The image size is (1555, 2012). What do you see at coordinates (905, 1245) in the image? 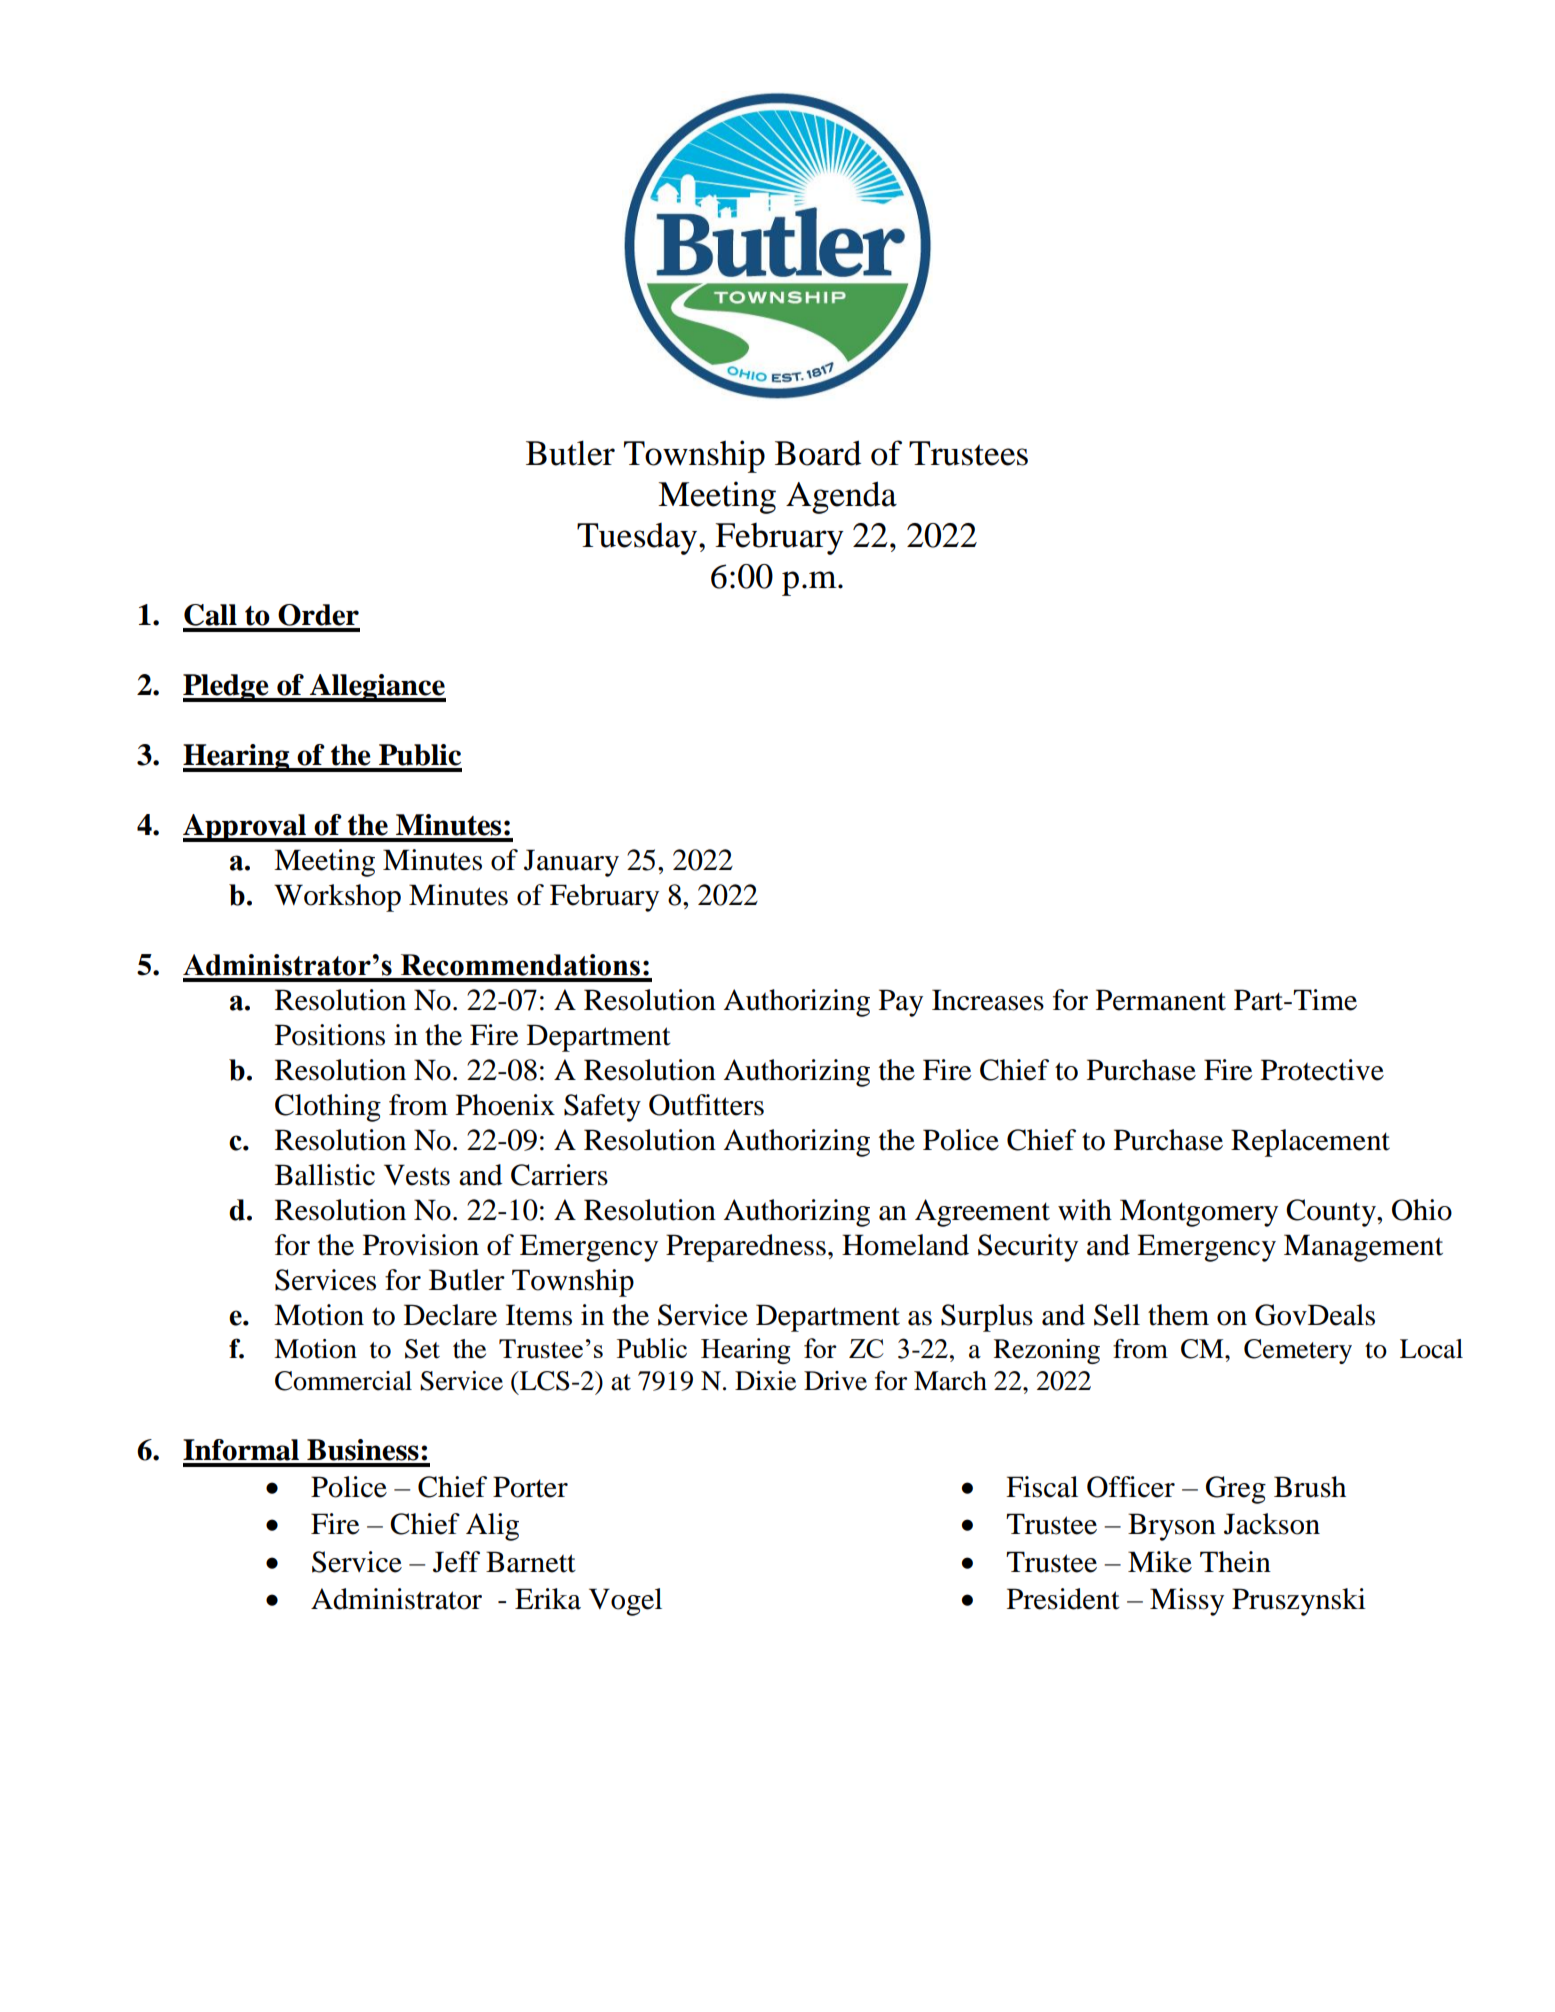
I see `Homeland` at bounding box center [905, 1245].
